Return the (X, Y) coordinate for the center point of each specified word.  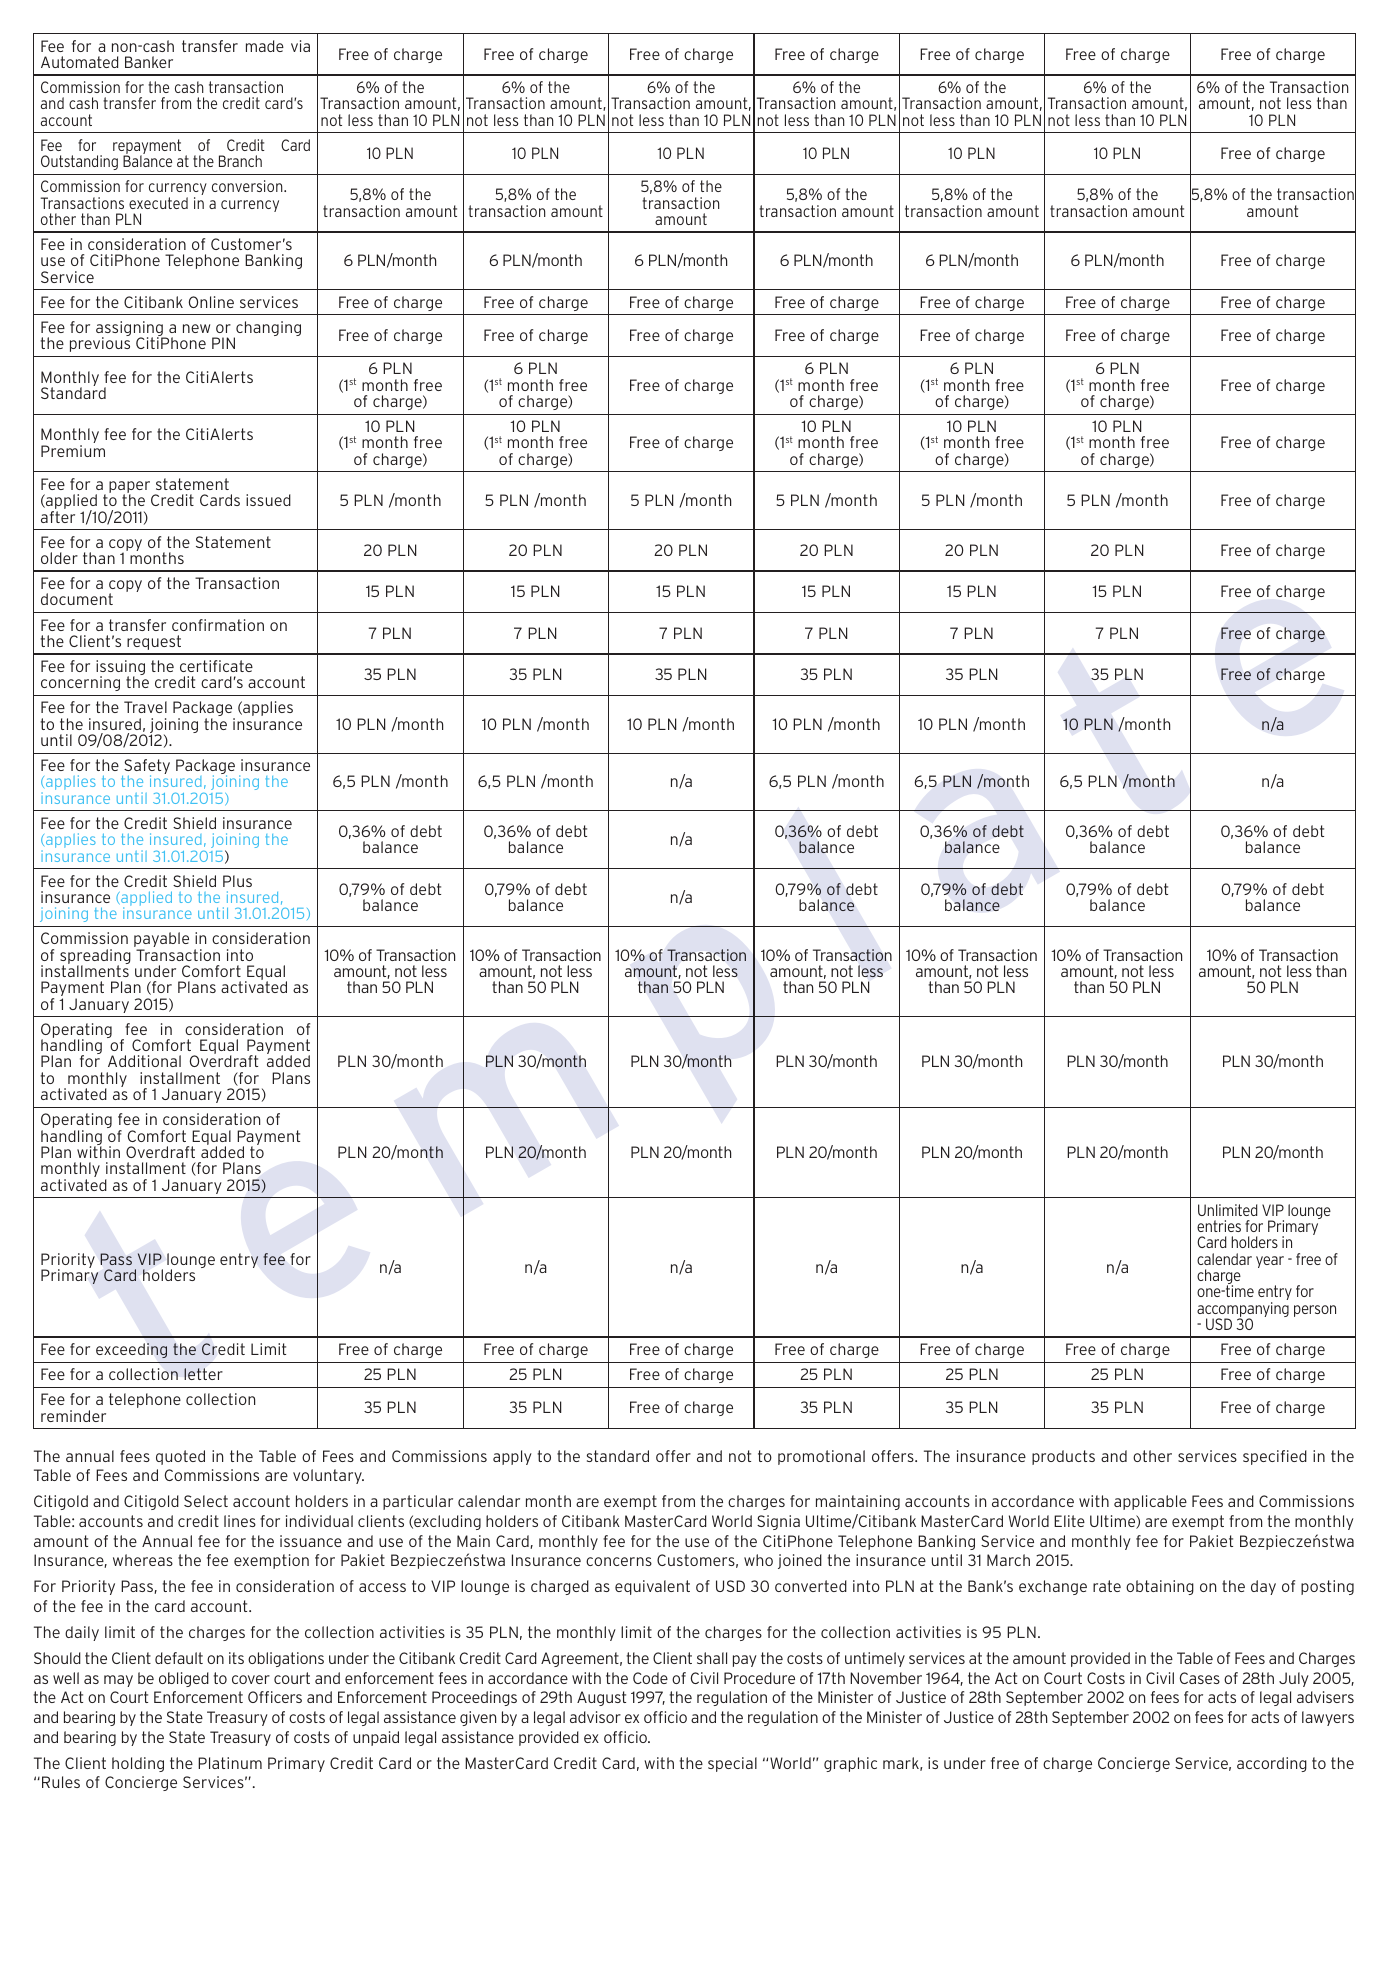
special (732, 1764)
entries (1219, 1226)
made (265, 46)
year (1270, 1262)
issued (268, 500)
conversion (248, 186)
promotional (821, 1457)
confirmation (218, 625)
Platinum (230, 1763)
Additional (144, 1061)
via (300, 46)
